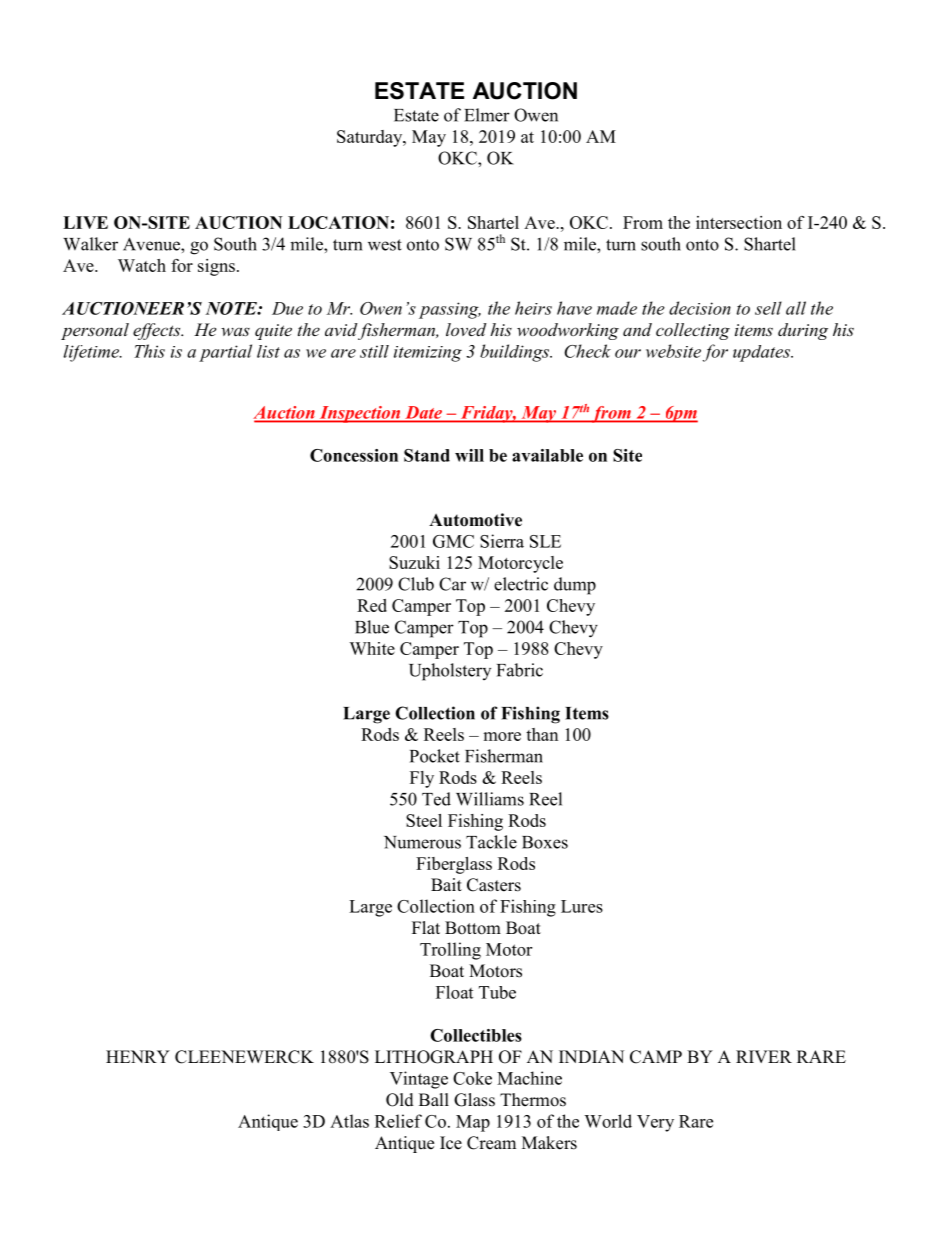  I want to click on Elmer, so click(487, 115).
